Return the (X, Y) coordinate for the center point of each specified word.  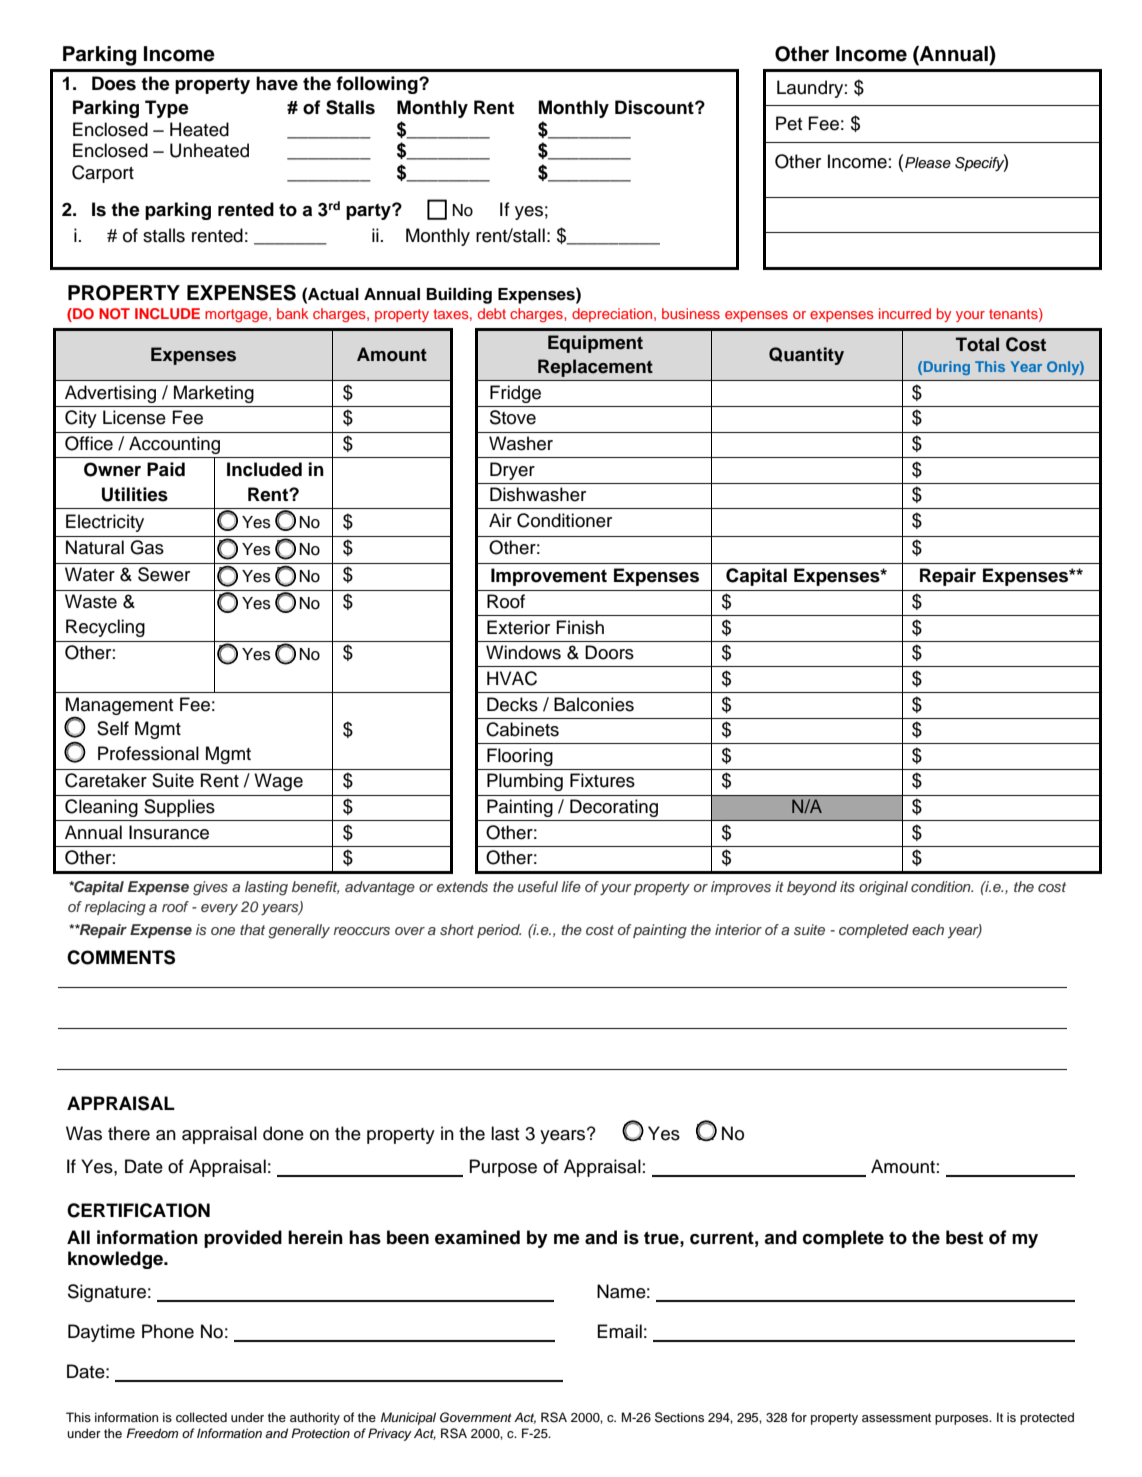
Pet (789, 123)
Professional (148, 753)
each (928, 929)
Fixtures (602, 780)
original (883, 888)
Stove (513, 417)
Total (977, 344)
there (129, 1133)
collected (201, 1417)
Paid (166, 469)
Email (619, 1331)
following (378, 85)
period (499, 931)
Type (166, 109)
